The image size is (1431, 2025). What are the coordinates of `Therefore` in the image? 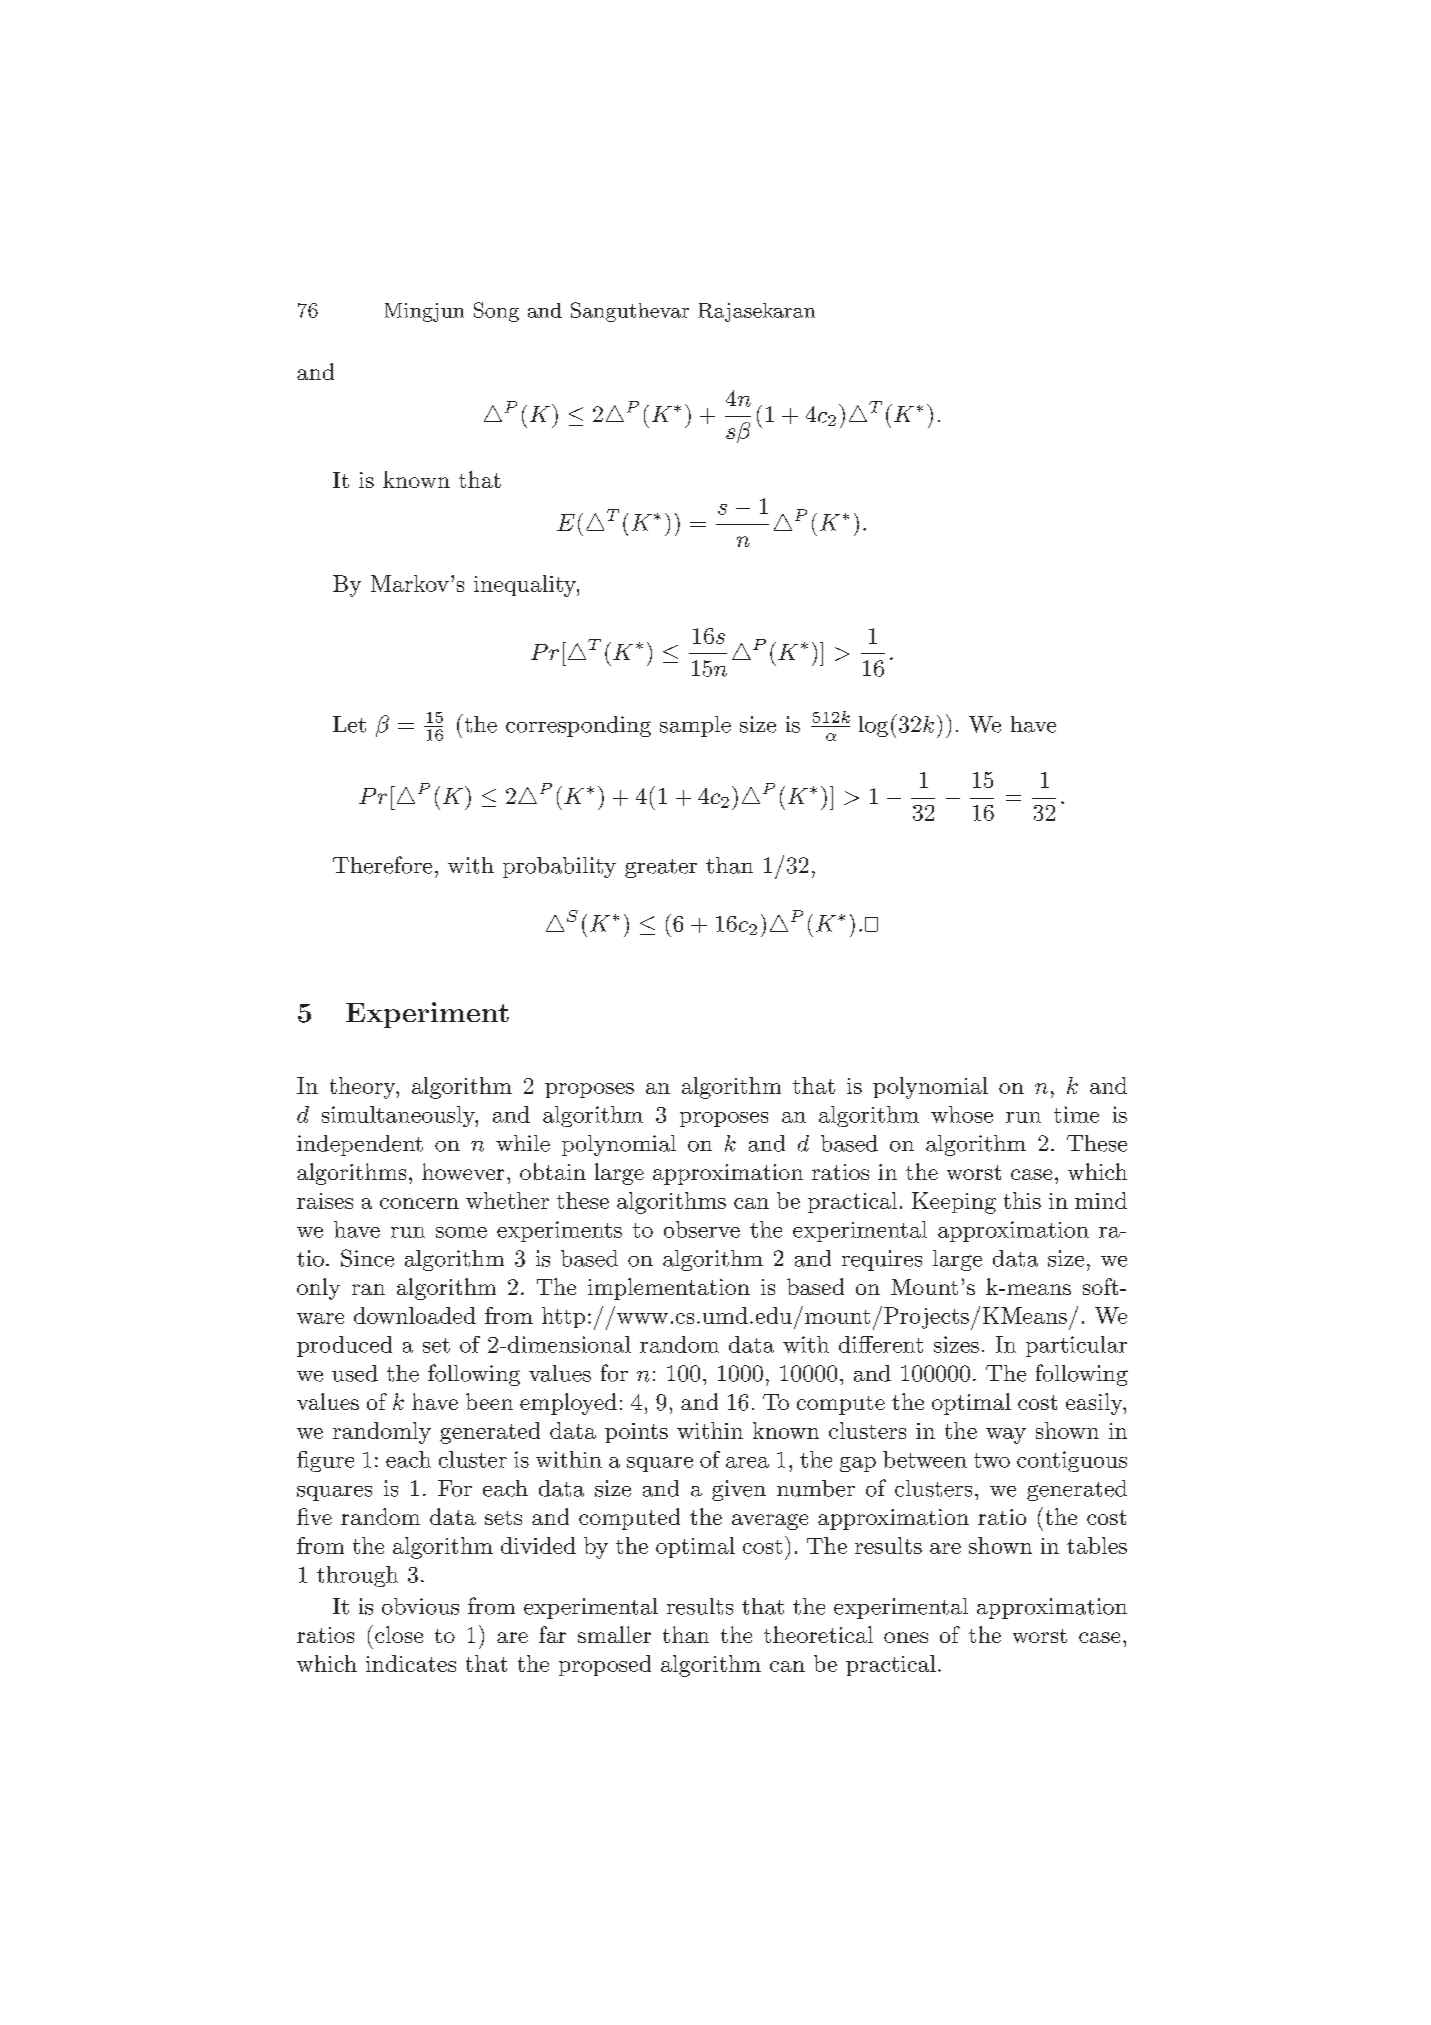 It's located at (382, 865).
